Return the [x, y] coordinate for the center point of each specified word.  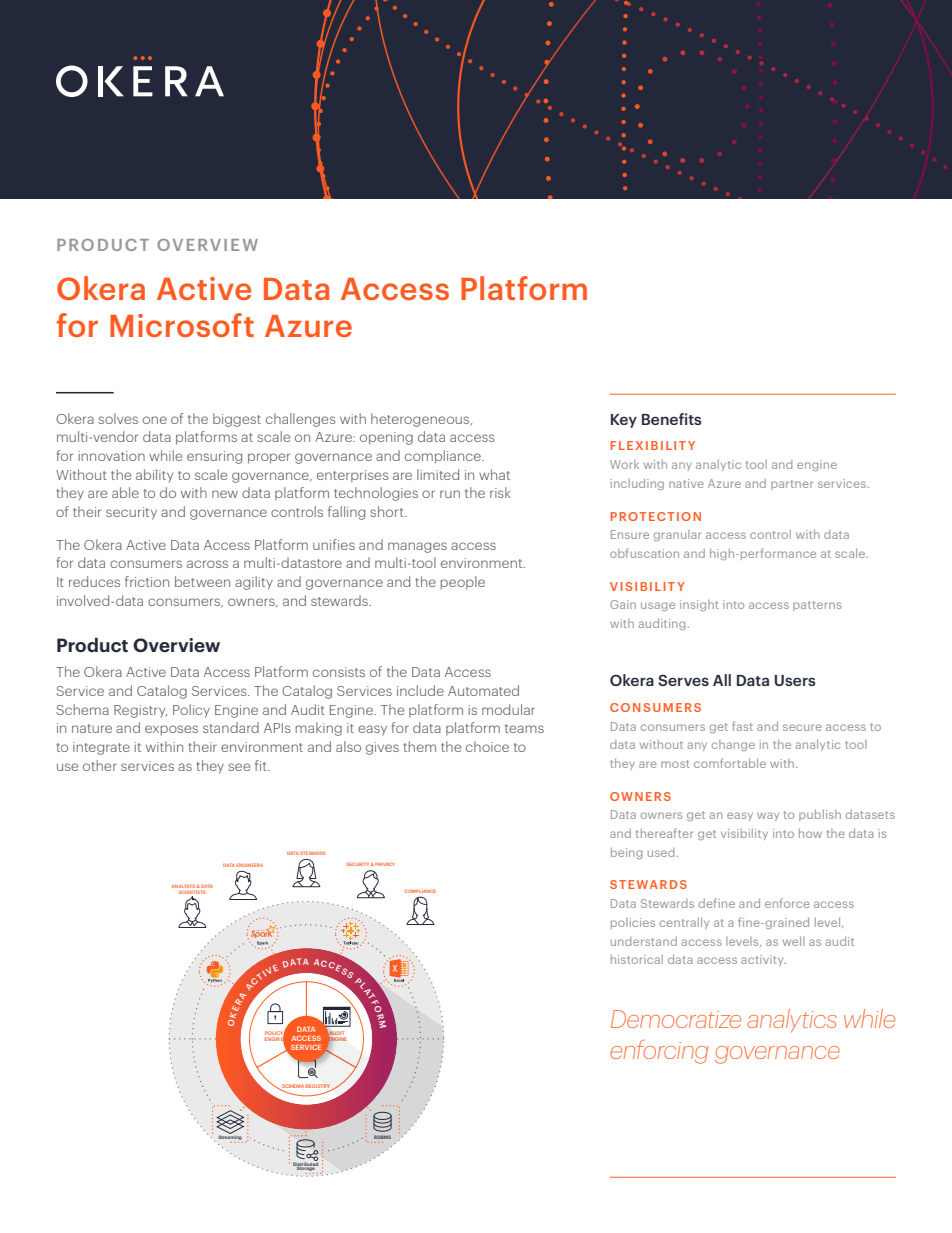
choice [487, 746]
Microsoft [182, 325]
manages [417, 547]
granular [677, 535]
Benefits [672, 419]
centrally [684, 923]
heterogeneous [421, 420]
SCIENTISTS [192, 892]
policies [633, 923]
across [207, 564]
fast [742, 726]
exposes [171, 730]
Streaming [230, 1138]
